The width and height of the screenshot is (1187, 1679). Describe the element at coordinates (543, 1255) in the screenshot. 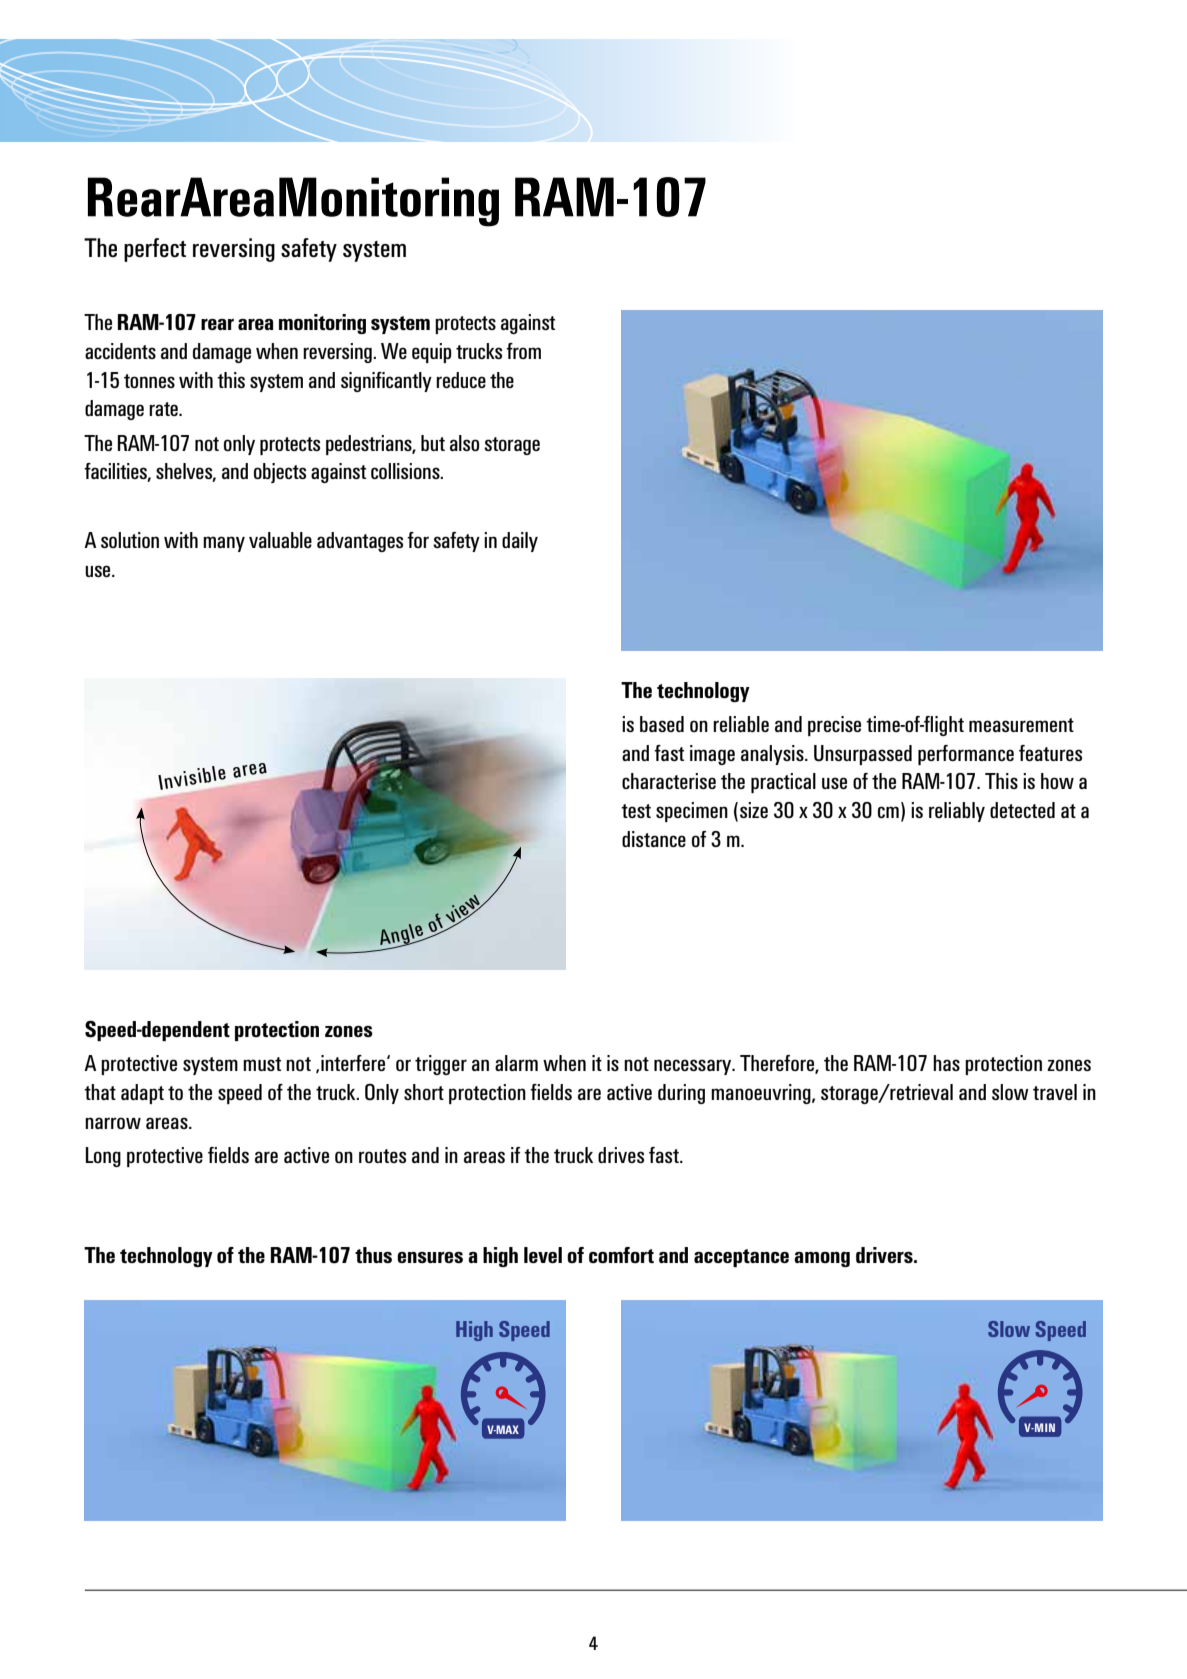

I see `level` at that location.
